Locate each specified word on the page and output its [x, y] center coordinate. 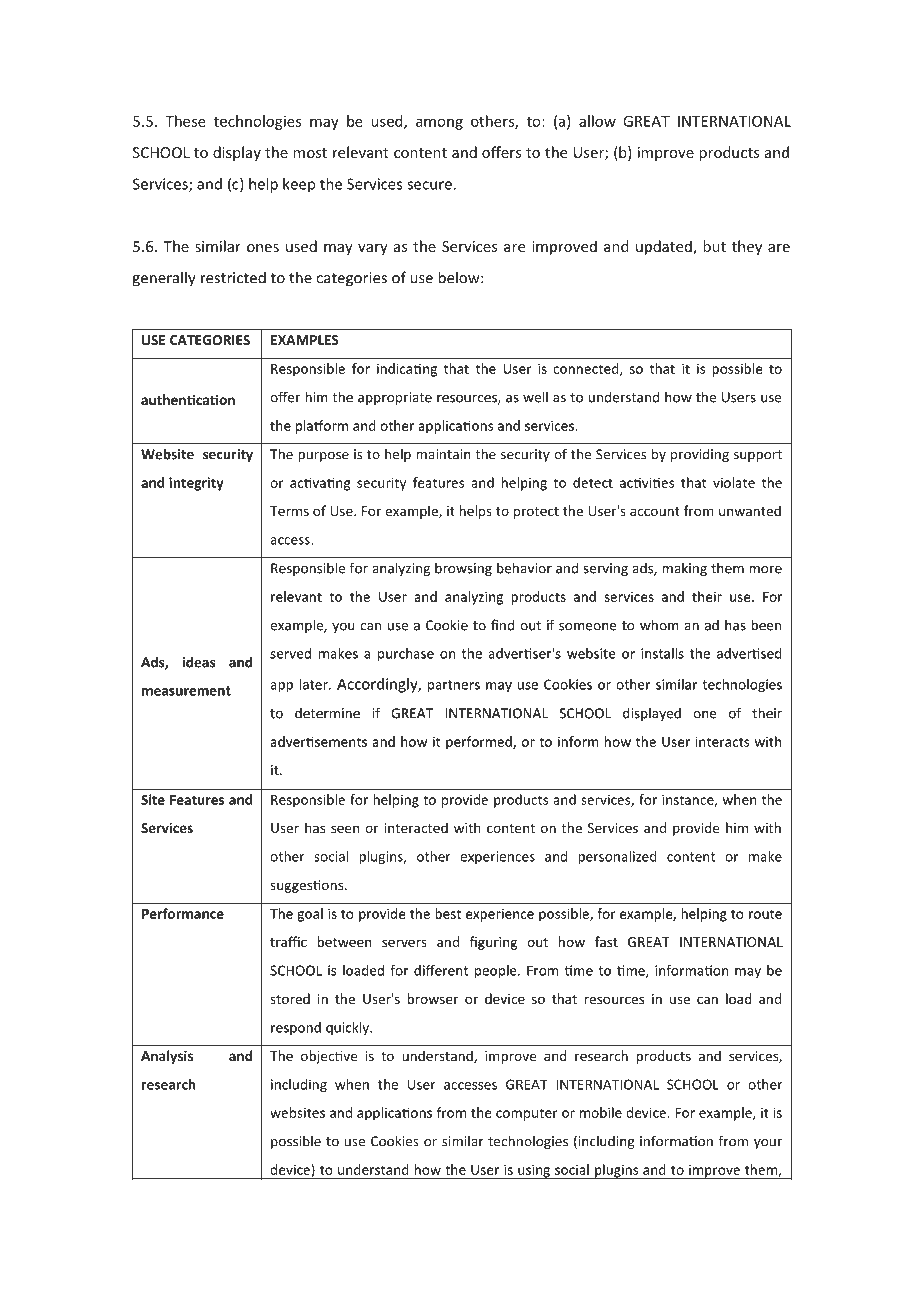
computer [527, 1114]
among [439, 124]
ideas [198, 662]
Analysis [167, 1057]
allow [597, 121]
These [185, 121]
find [502, 625]
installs [662, 653]
